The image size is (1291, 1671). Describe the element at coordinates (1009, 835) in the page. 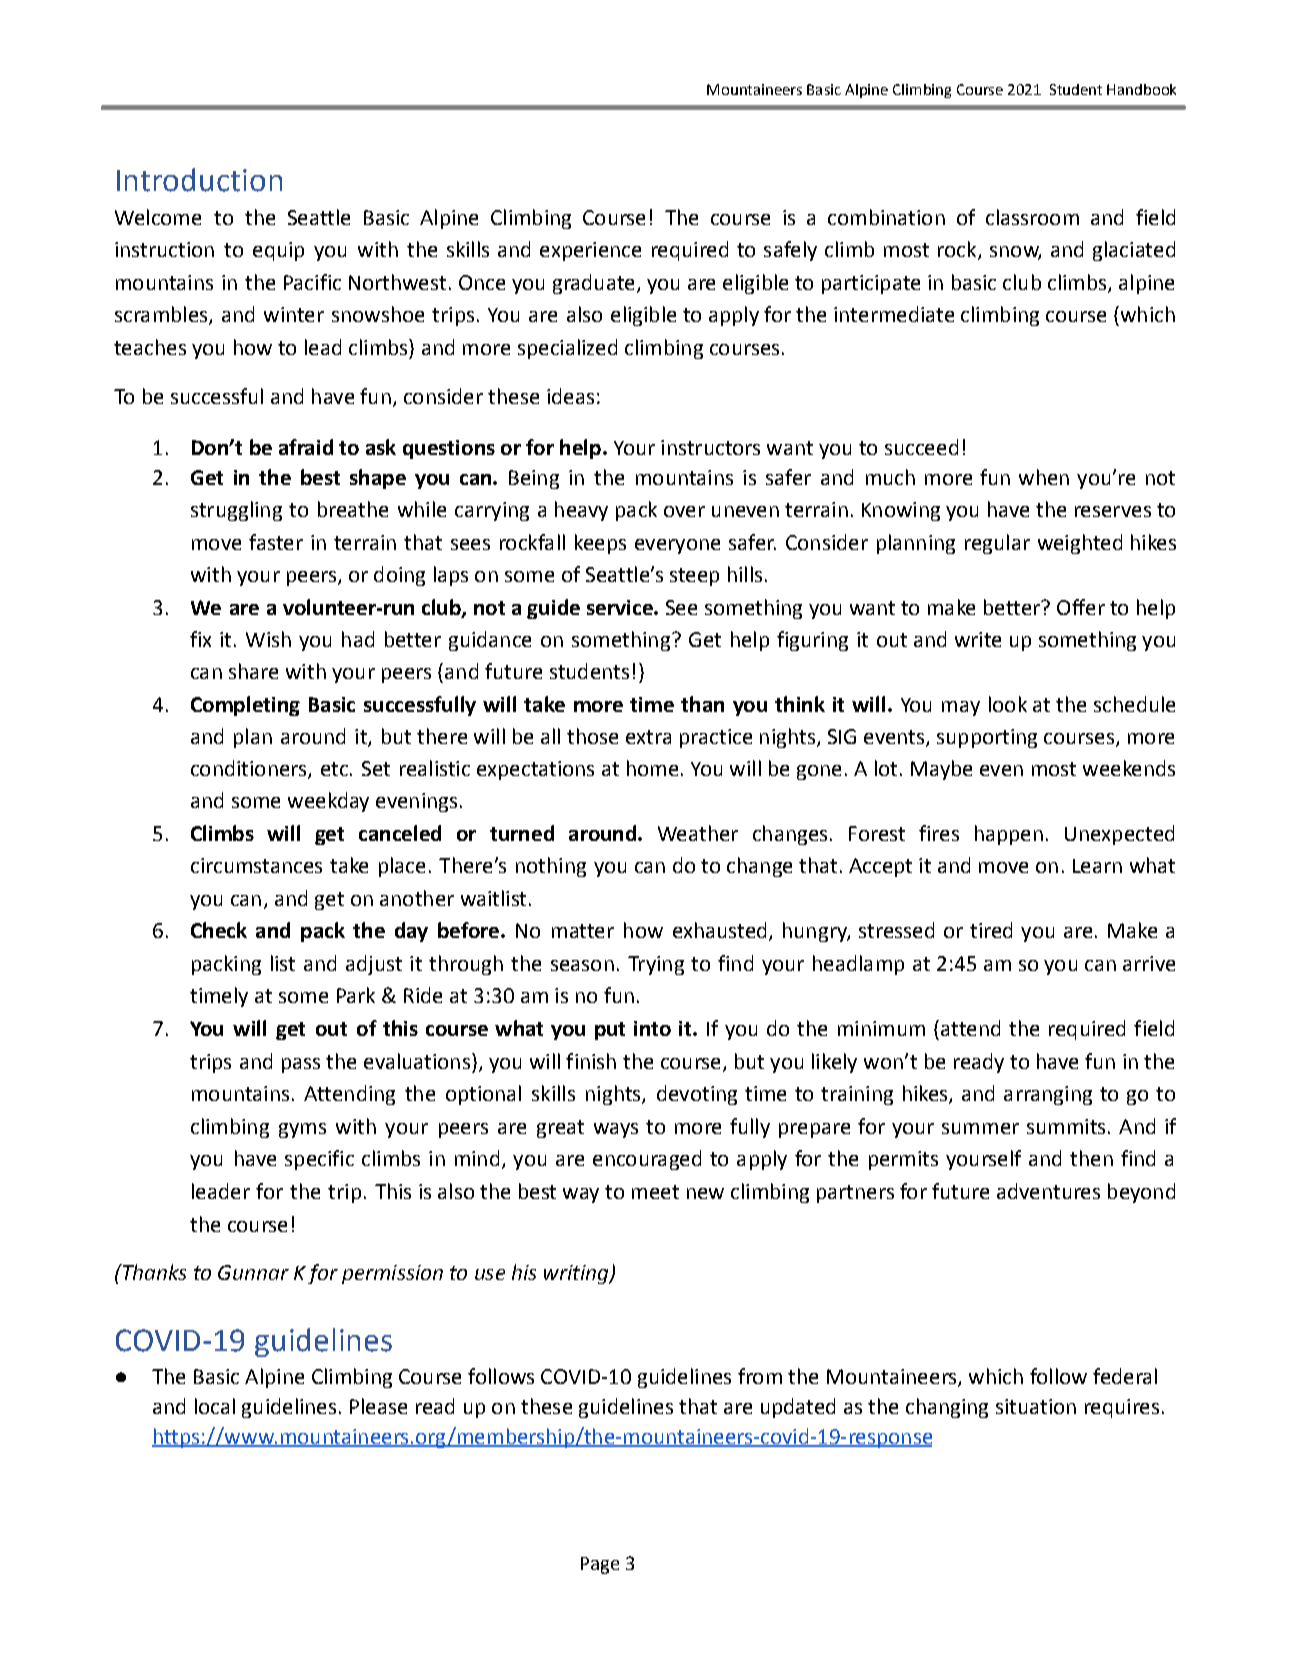

I see `happen` at that location.
